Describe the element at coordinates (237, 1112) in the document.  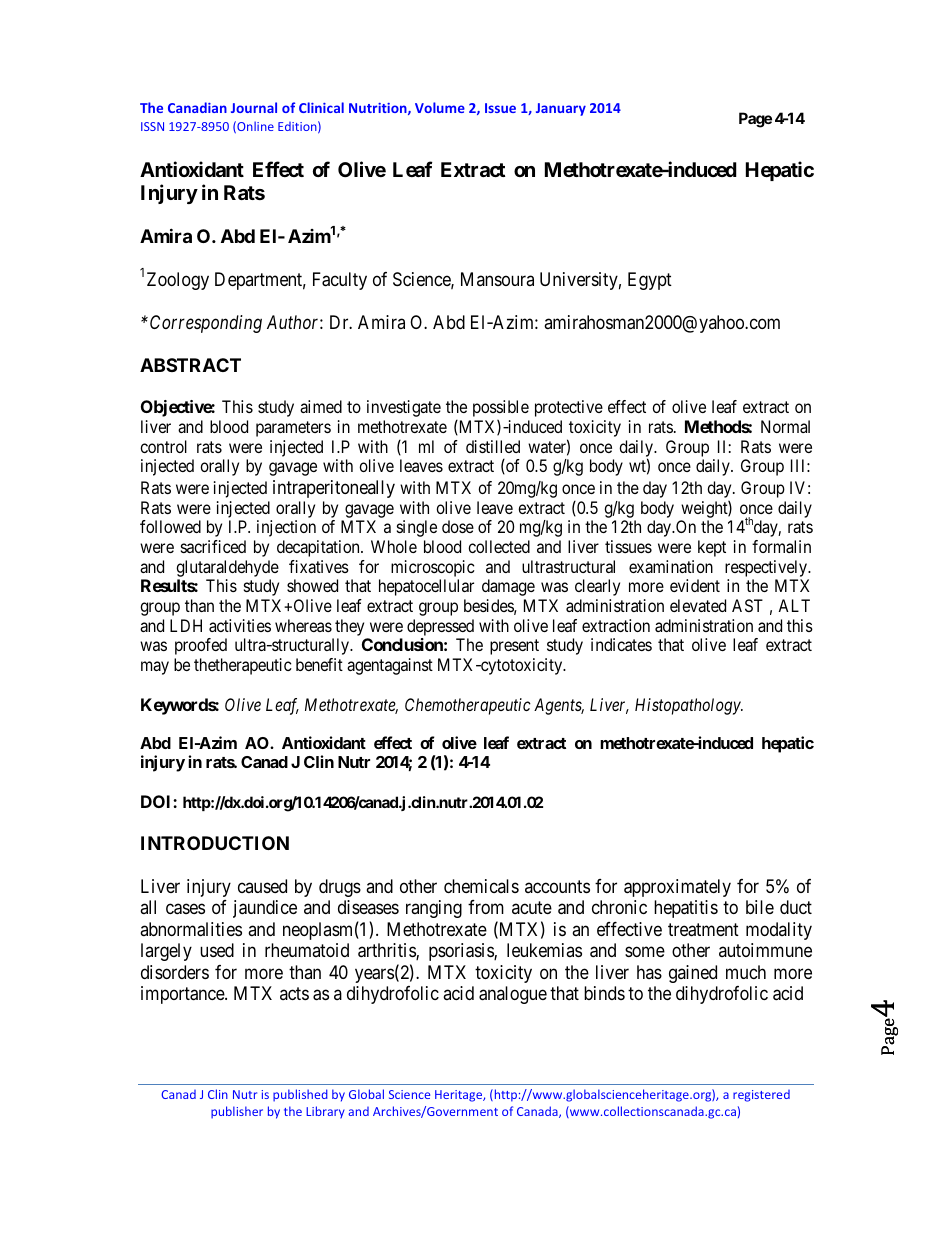
I see `publisher` at that location.
